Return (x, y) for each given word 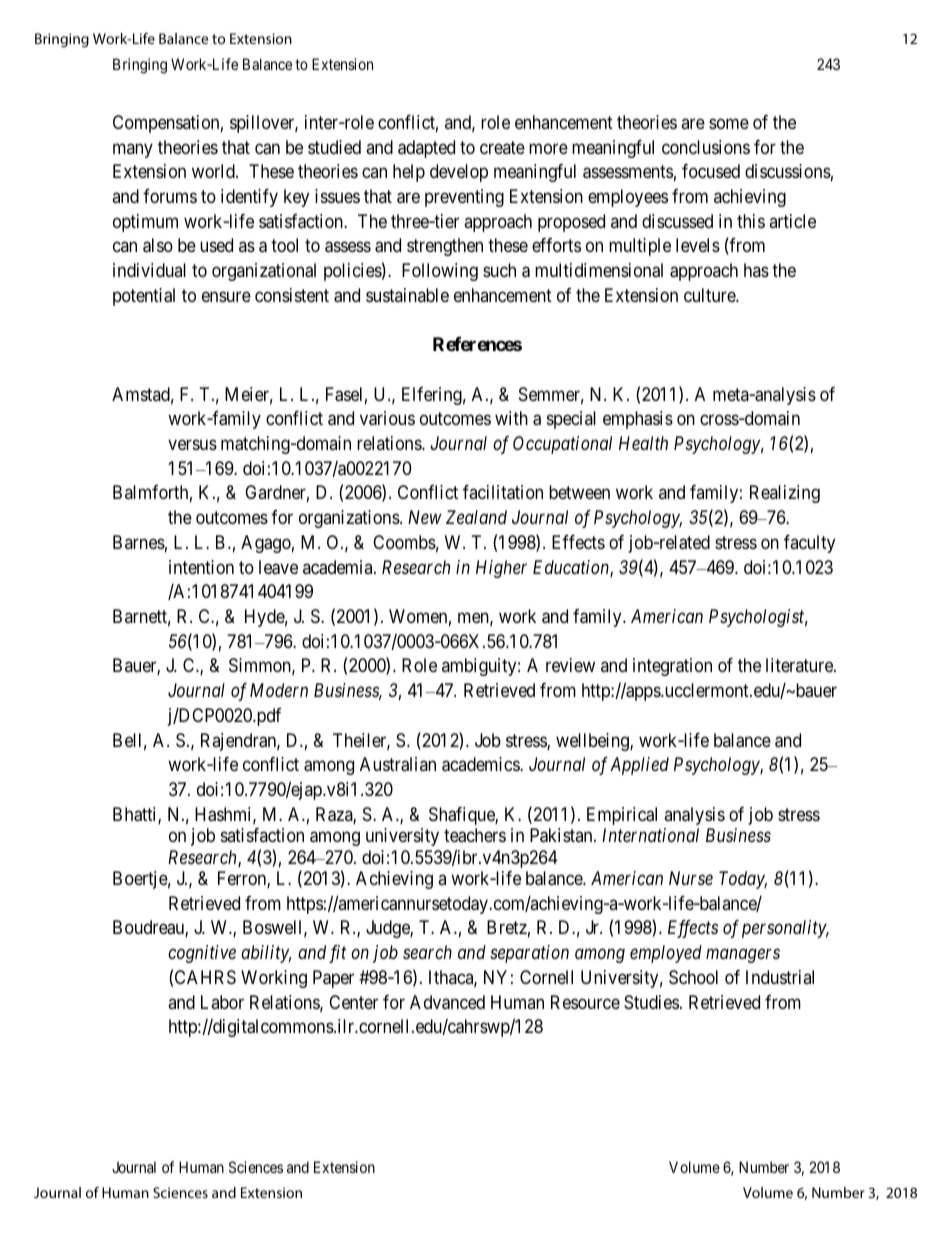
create (502, 147)
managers (743, 956)
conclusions (706, 147)
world (214, 171)
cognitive (202, 954)
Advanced (447, 1002)
